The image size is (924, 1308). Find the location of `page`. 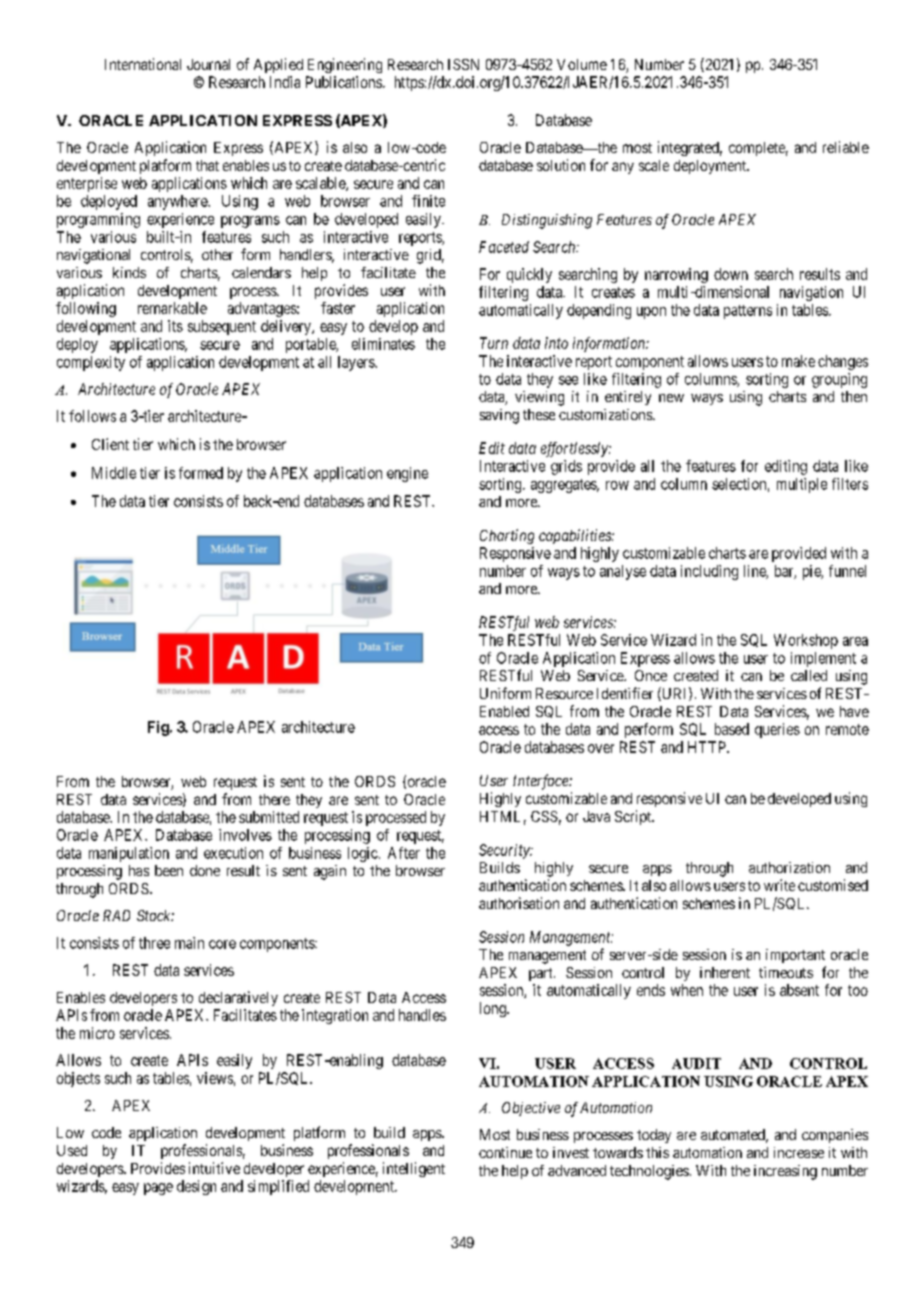

page is located at coordinates (158, 1189).
